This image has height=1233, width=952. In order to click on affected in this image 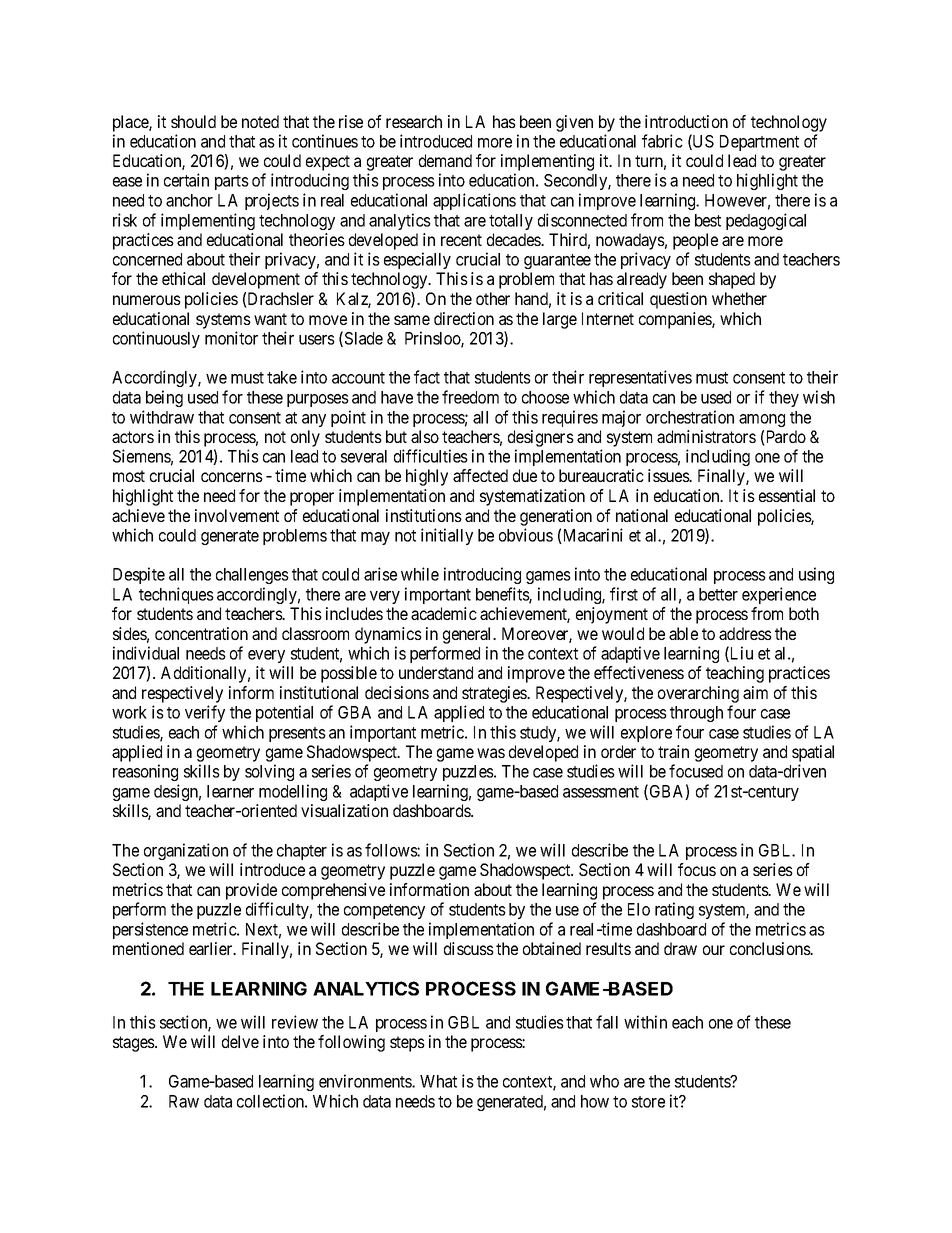, I will do `click(480, 475)`.
